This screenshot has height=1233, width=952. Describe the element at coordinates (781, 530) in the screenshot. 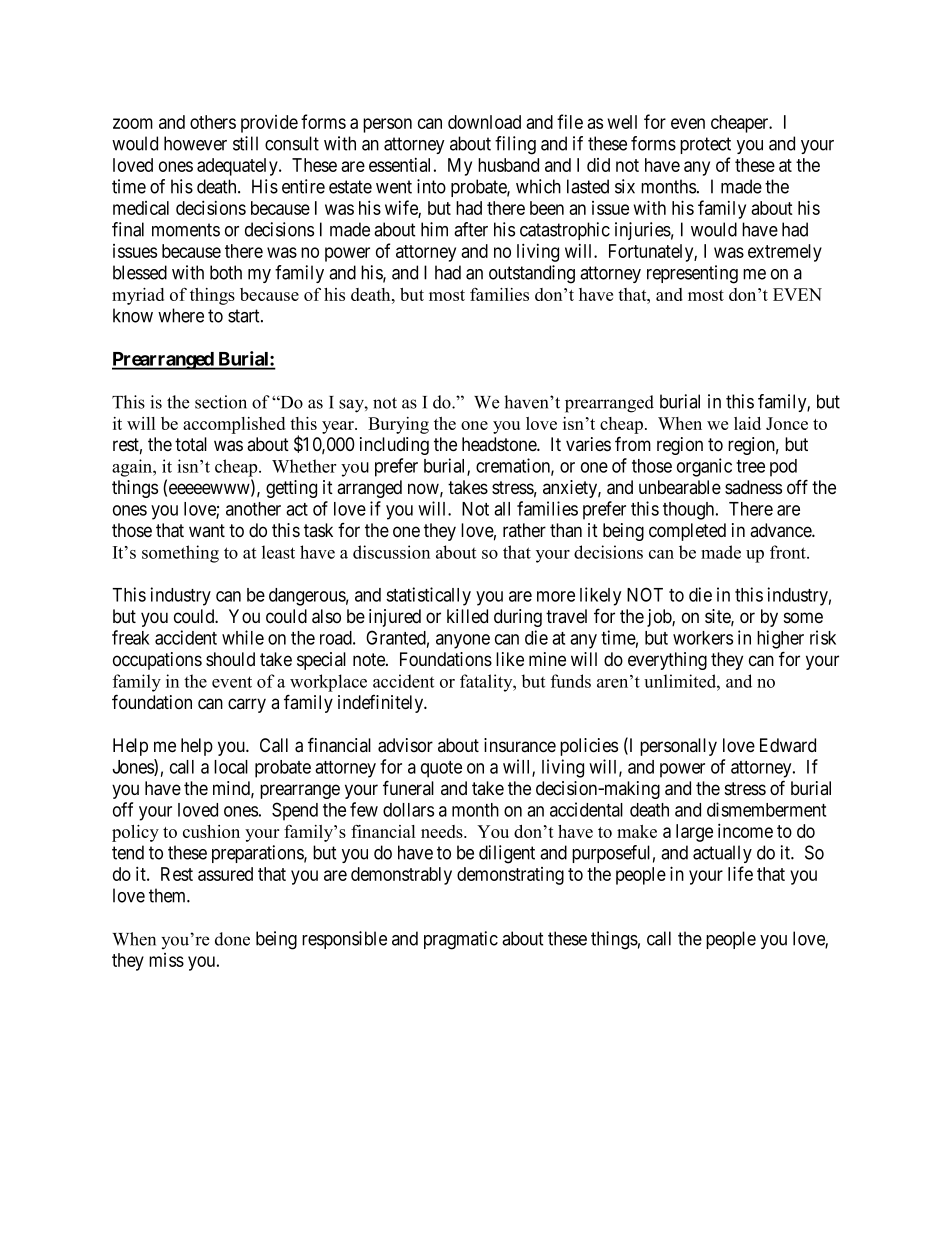

I see `advance` at that location.
